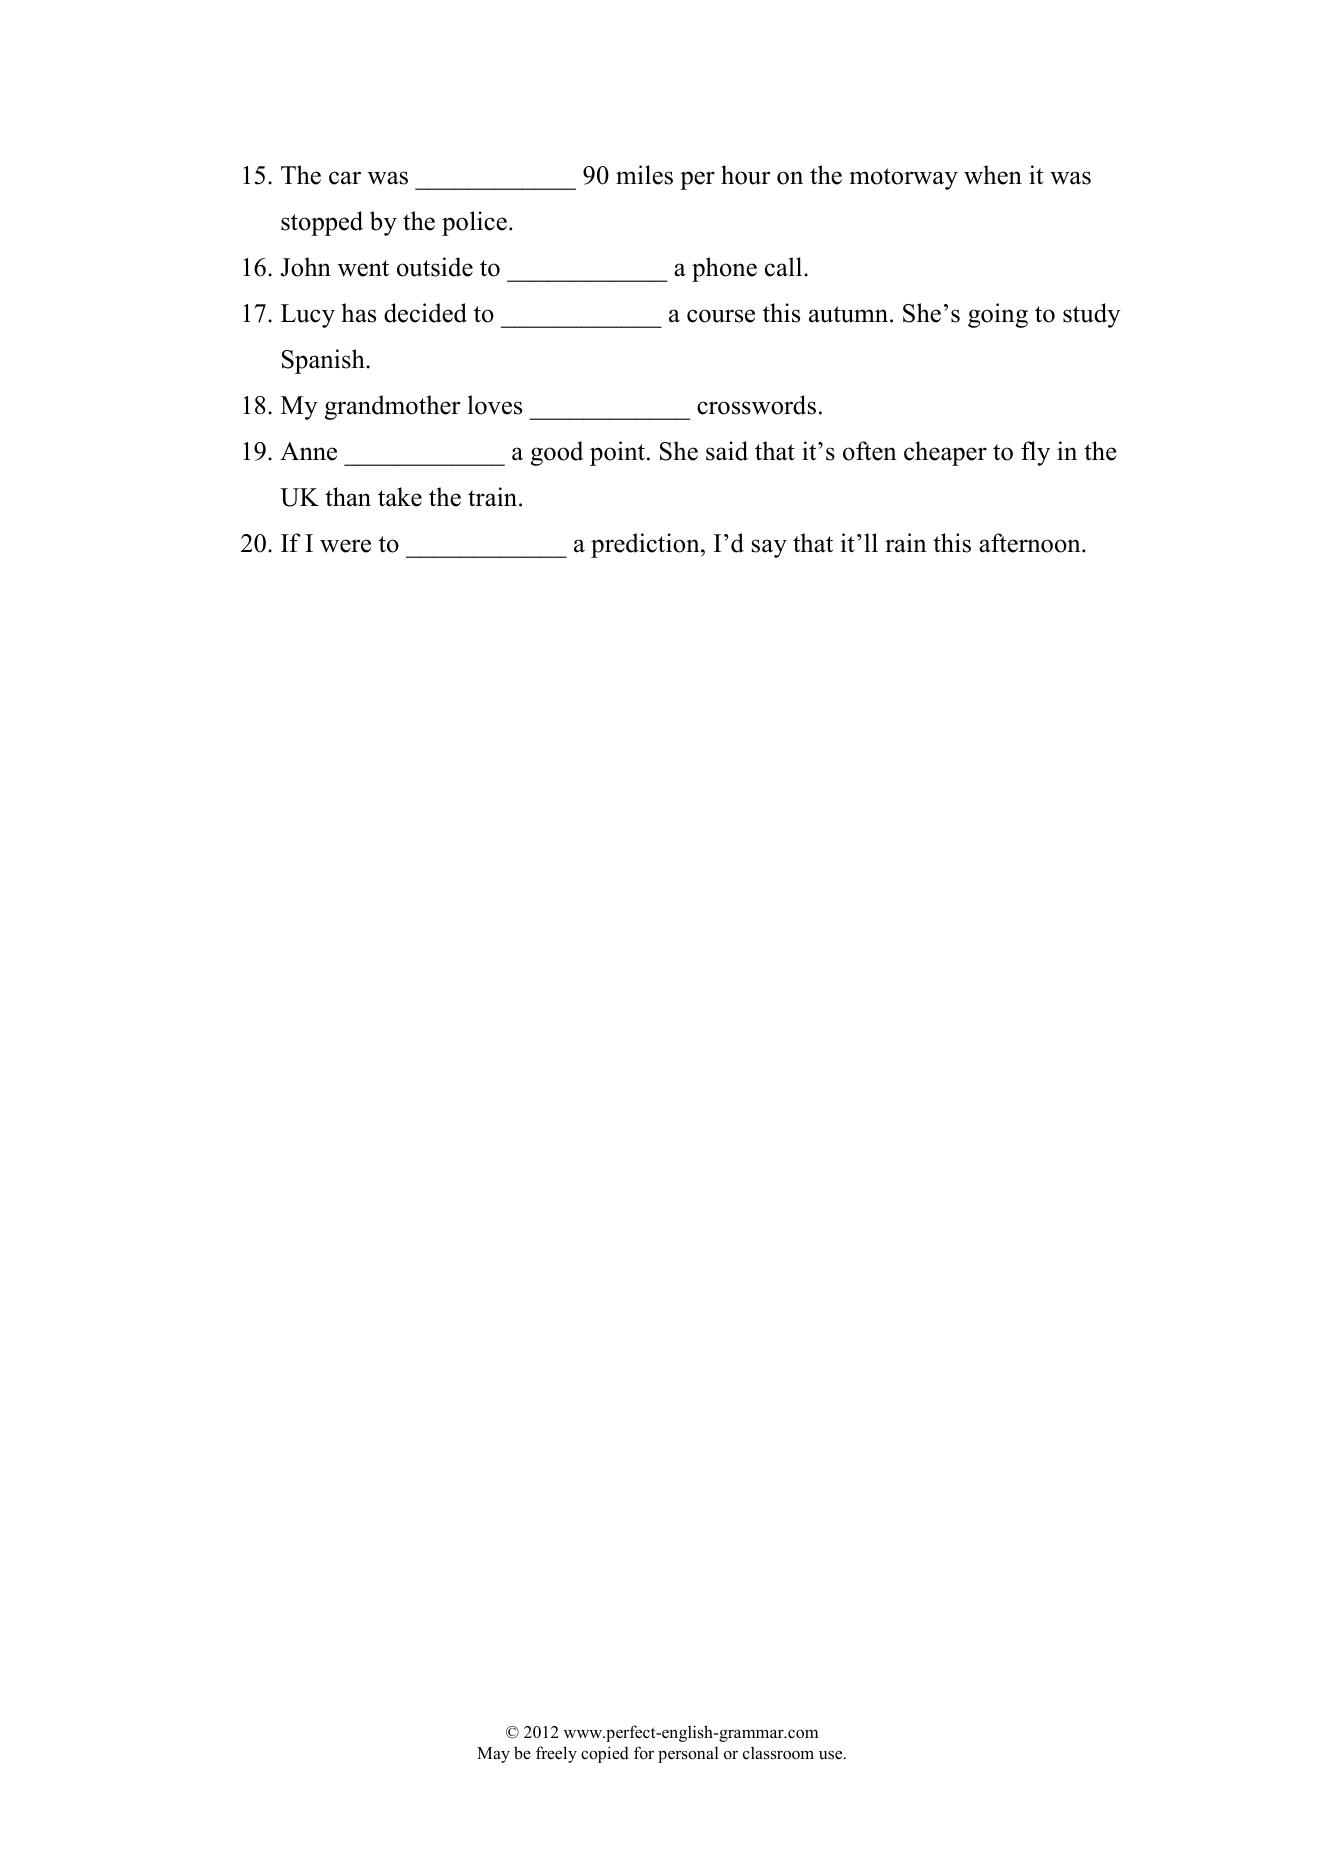 The image size is (1324, 1873). I want to click on personal, so click(688, 1754).
